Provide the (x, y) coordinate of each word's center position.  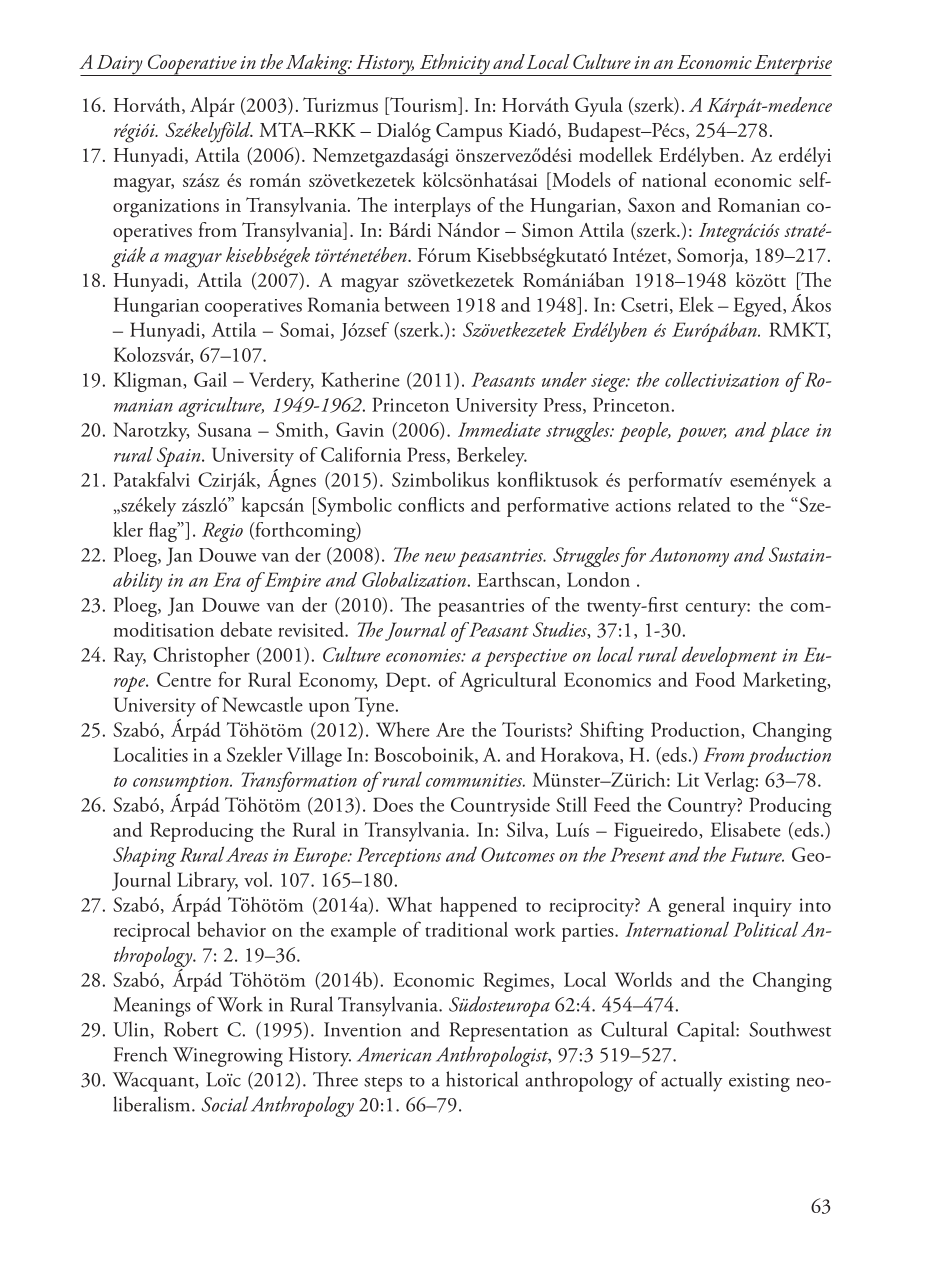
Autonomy (689, 557)
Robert (191, 1029)
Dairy (119, 65)
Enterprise (792, 65)
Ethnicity (454, 65)
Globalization (414, 579)
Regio (222, 532)
